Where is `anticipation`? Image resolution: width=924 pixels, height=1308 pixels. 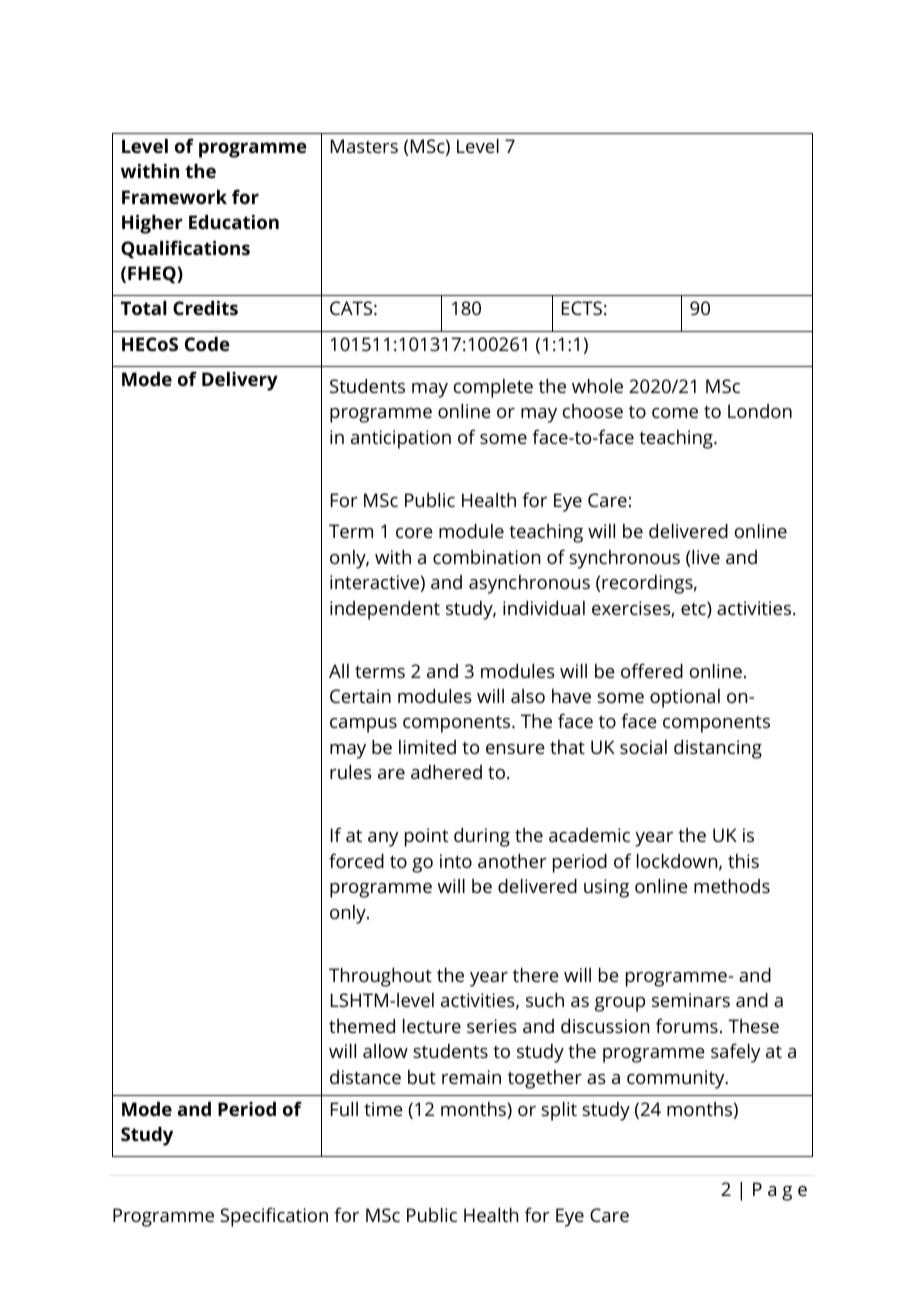 anticipation is located at coordinates (401, 439).
